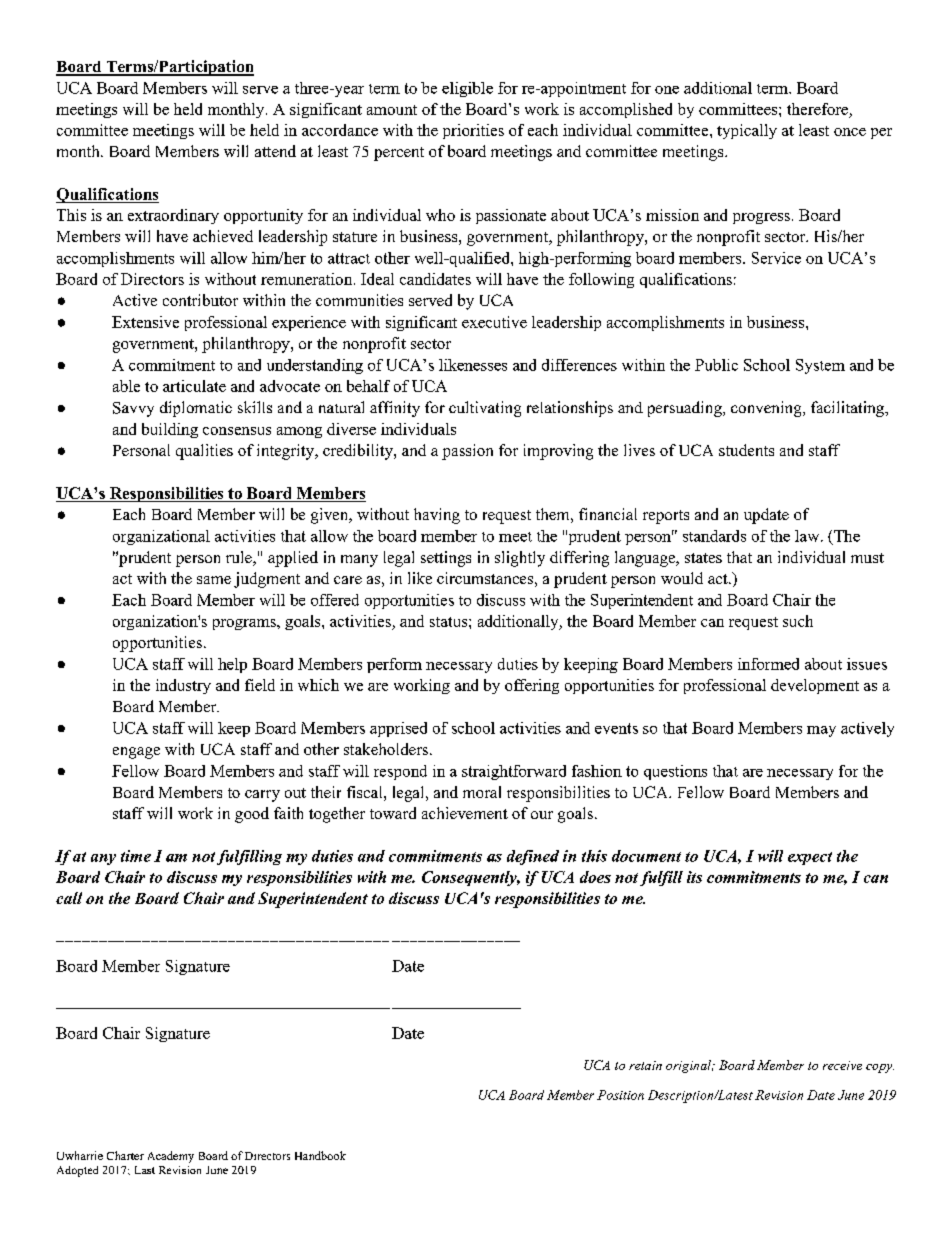  Describe the element at coordinates (136, 856) in the document. I see `time` at that location.
